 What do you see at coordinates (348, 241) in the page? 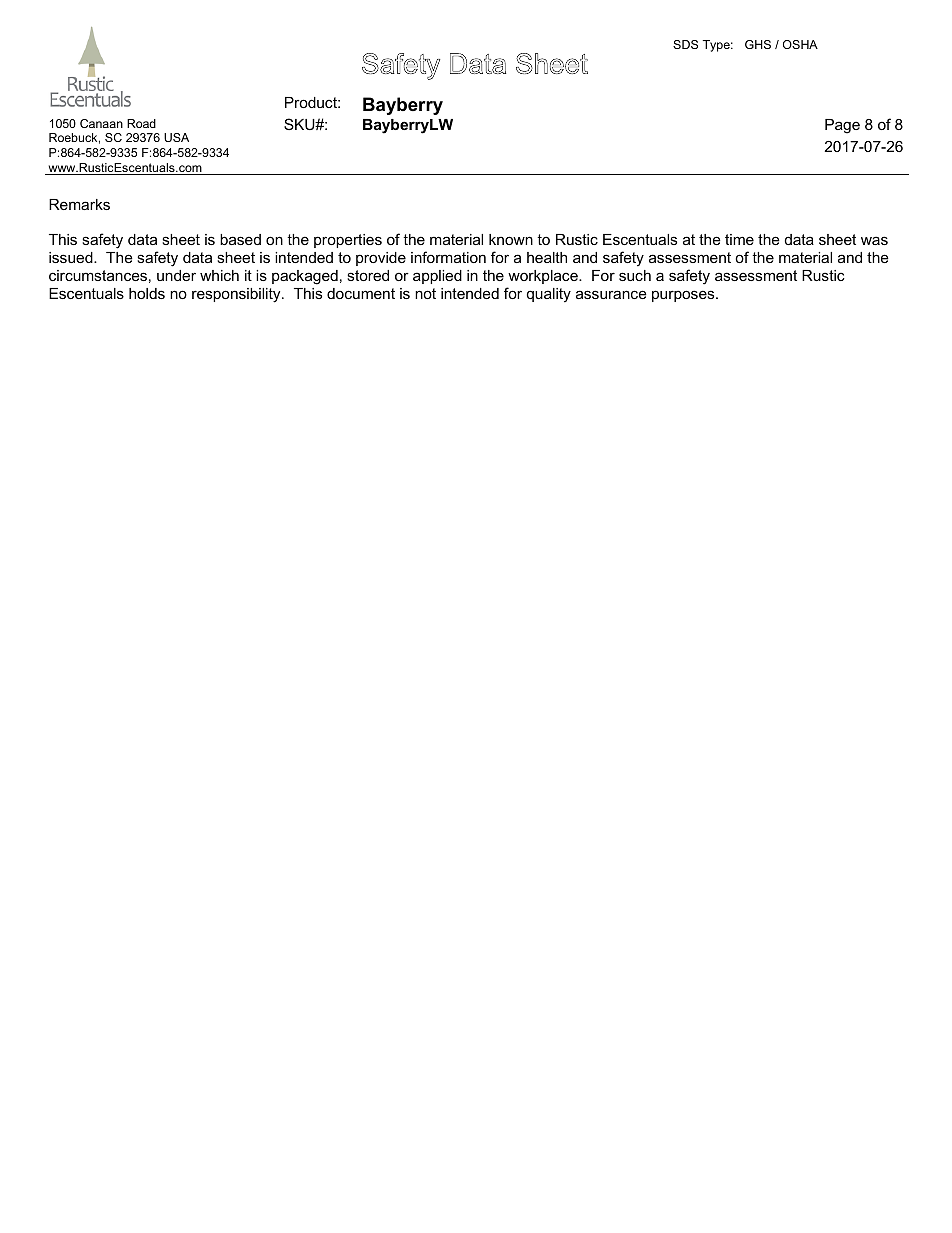
I see `properties` at bounding box center [348, 241].
